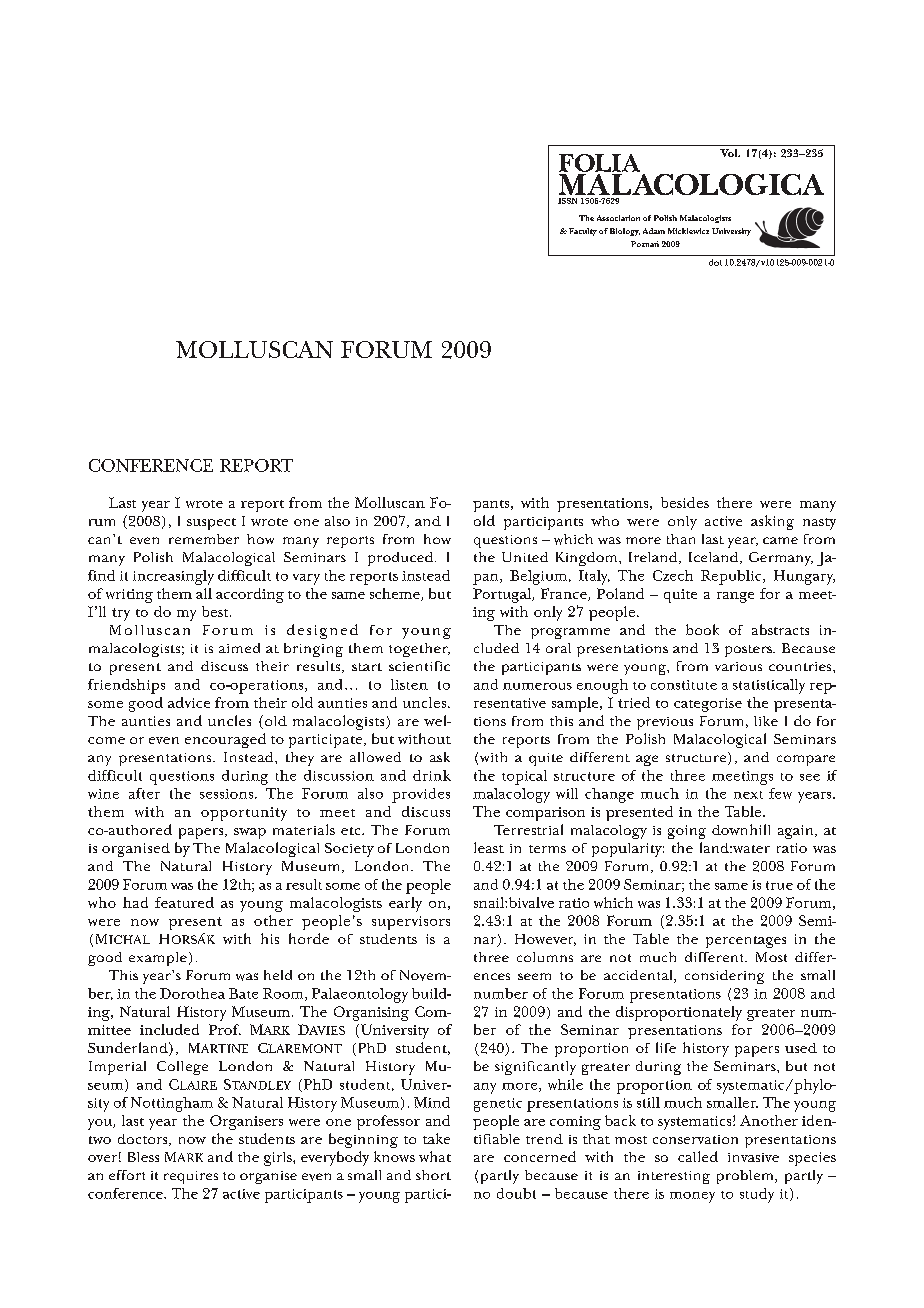  I want to click on various, so click(738, 666).
